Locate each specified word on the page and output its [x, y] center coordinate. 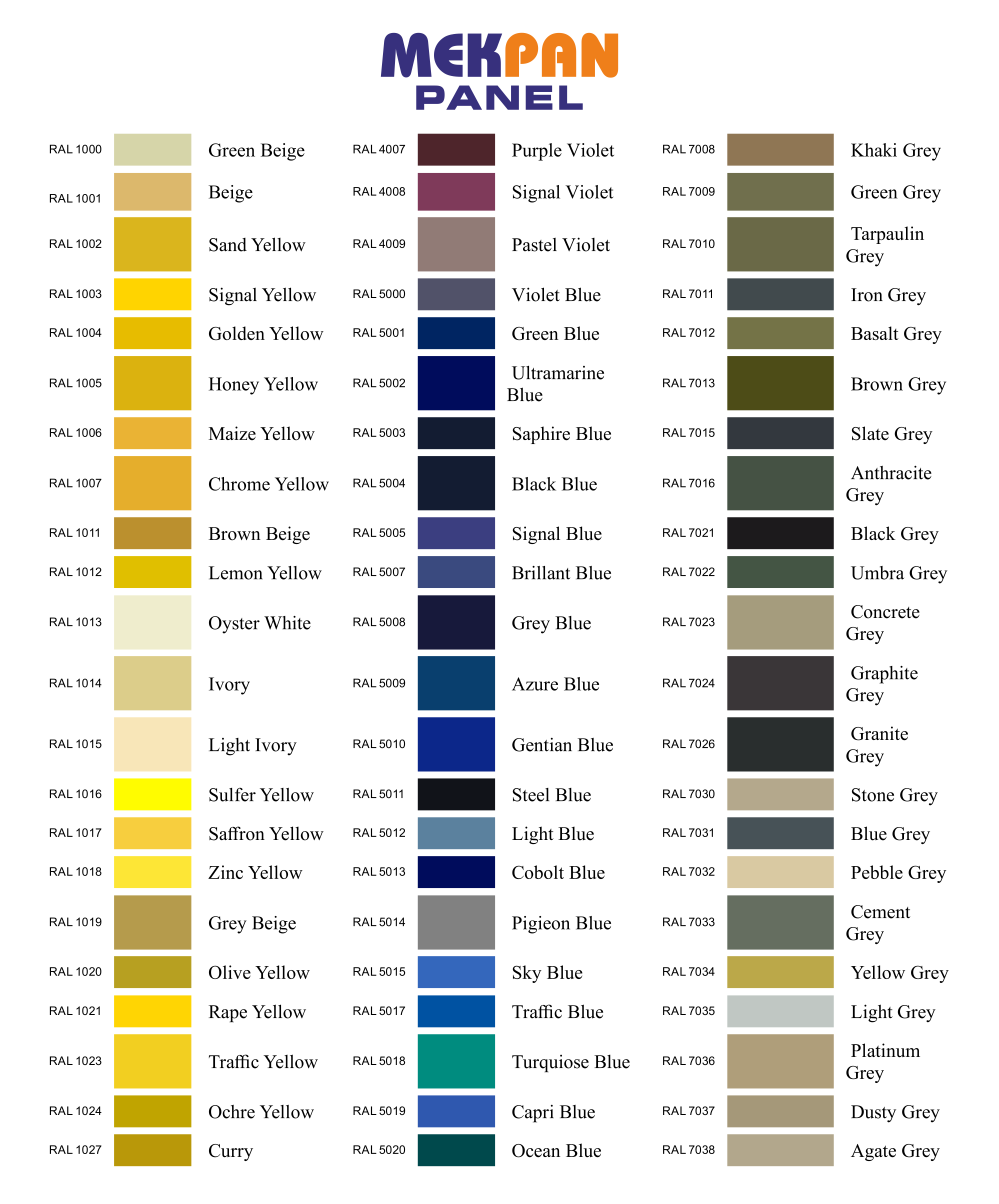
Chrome [239, 484]
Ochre [232, 1112]
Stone [873, 795]
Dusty [873, 1114]
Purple [537, 152]
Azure [535, 684]
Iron [867, 295]
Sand [228, 245]
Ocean [536, 1151]
